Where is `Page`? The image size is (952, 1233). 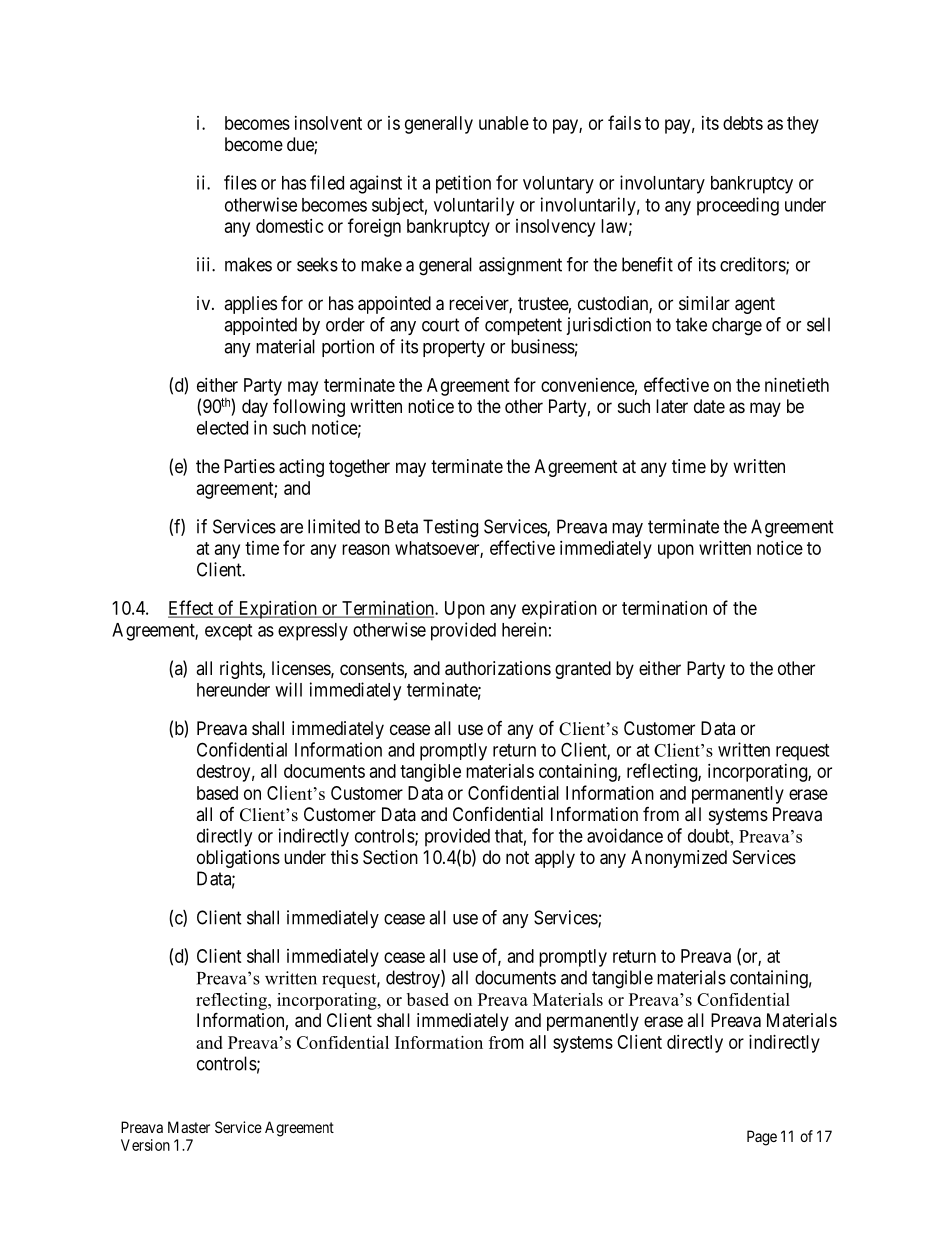
Page is located at coordinates (762, 1138).
